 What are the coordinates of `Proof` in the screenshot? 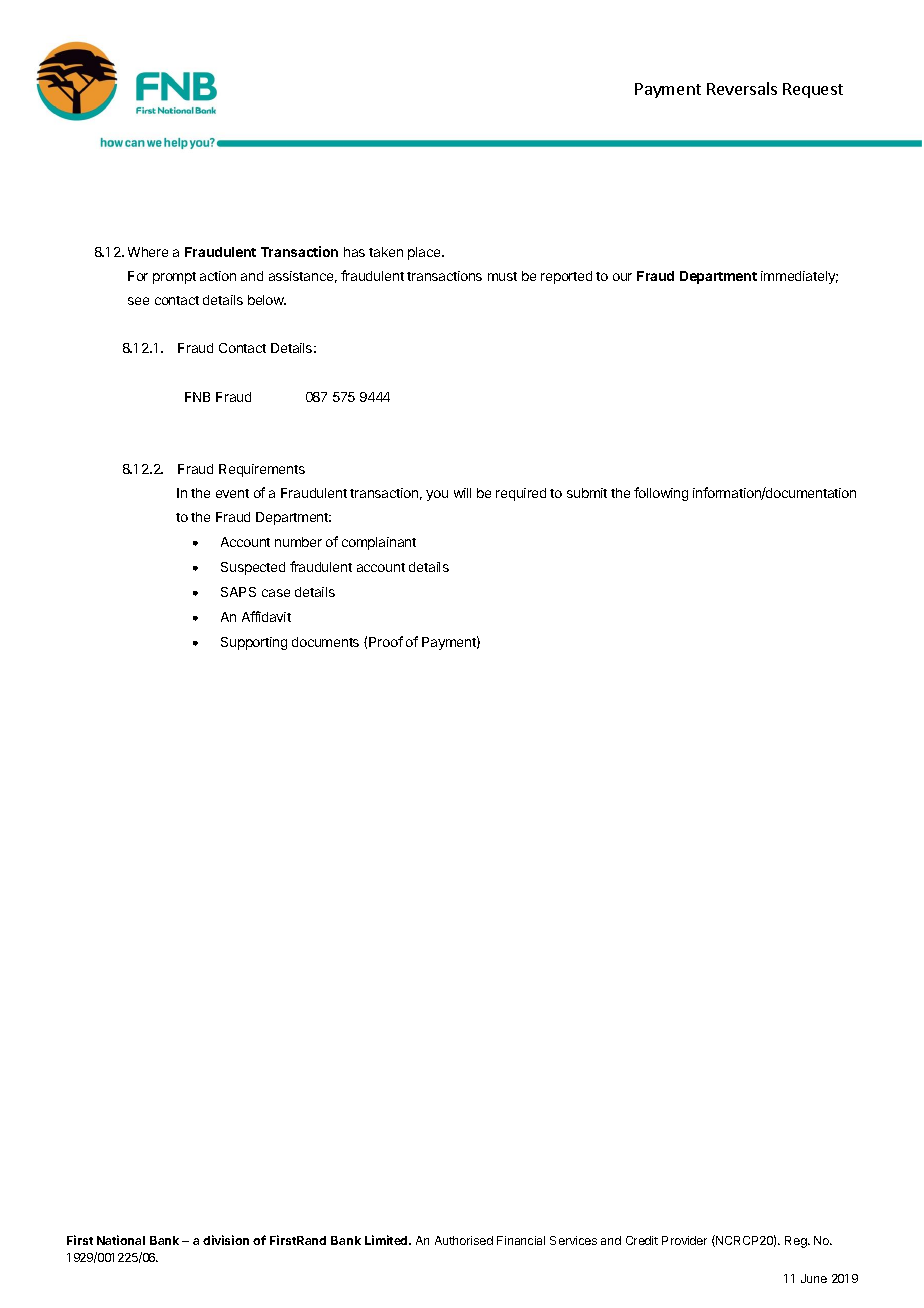 It's located at (386, 641).
